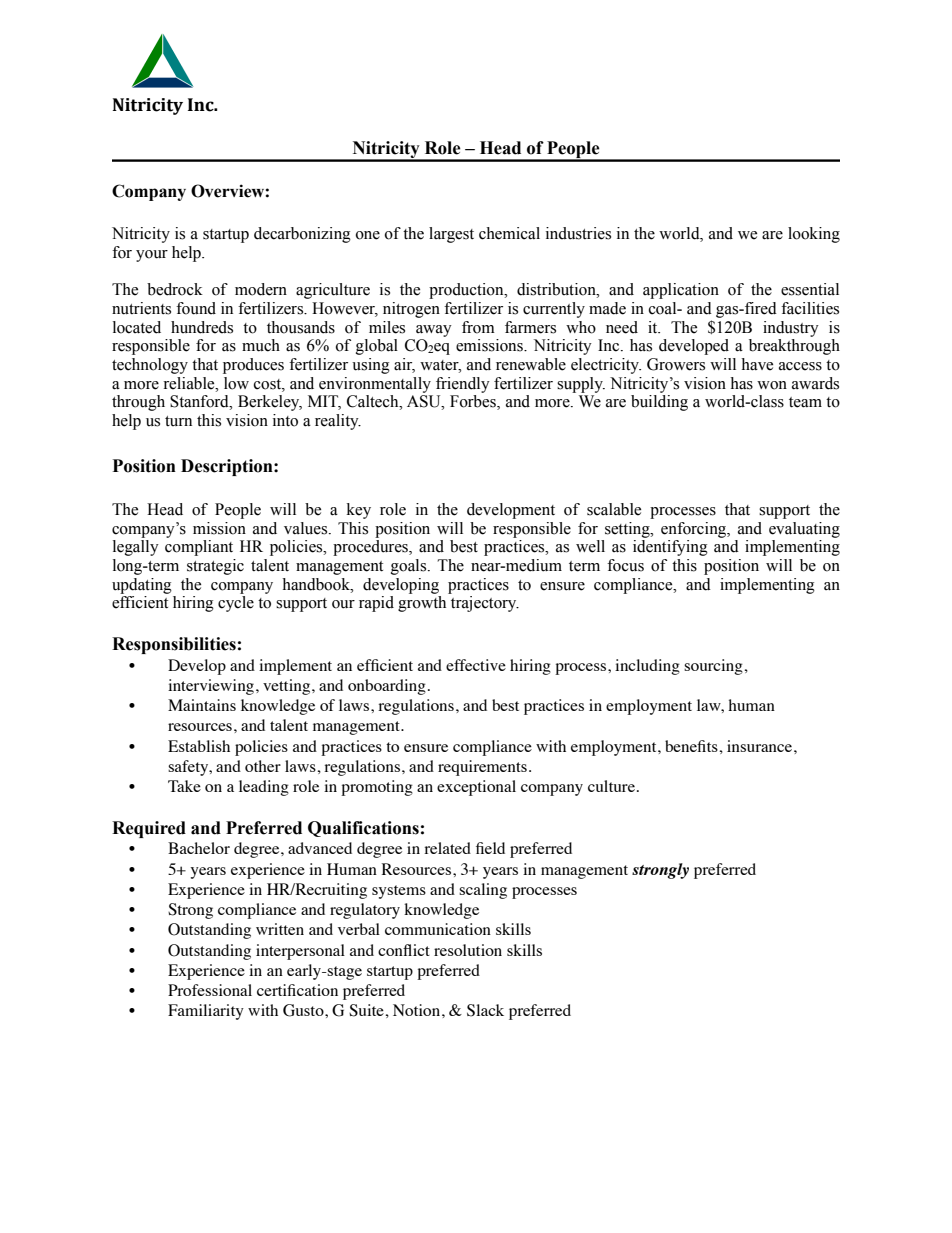  I want to click on application, so click(681, 291).
